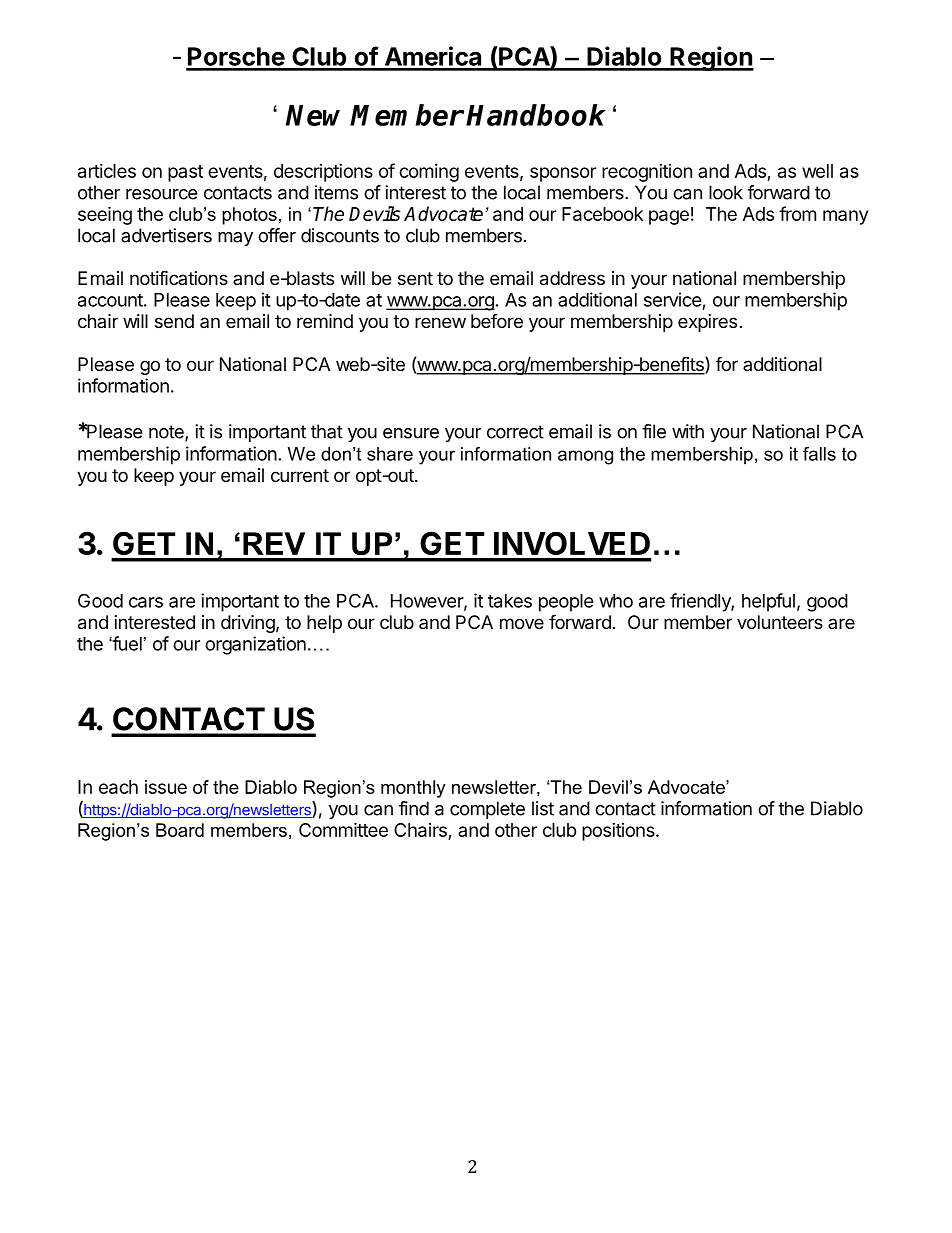 The image size is (952, 1233). Describe the element at coordinates (817, 171) in the screenshot. I see `well` at that location.
